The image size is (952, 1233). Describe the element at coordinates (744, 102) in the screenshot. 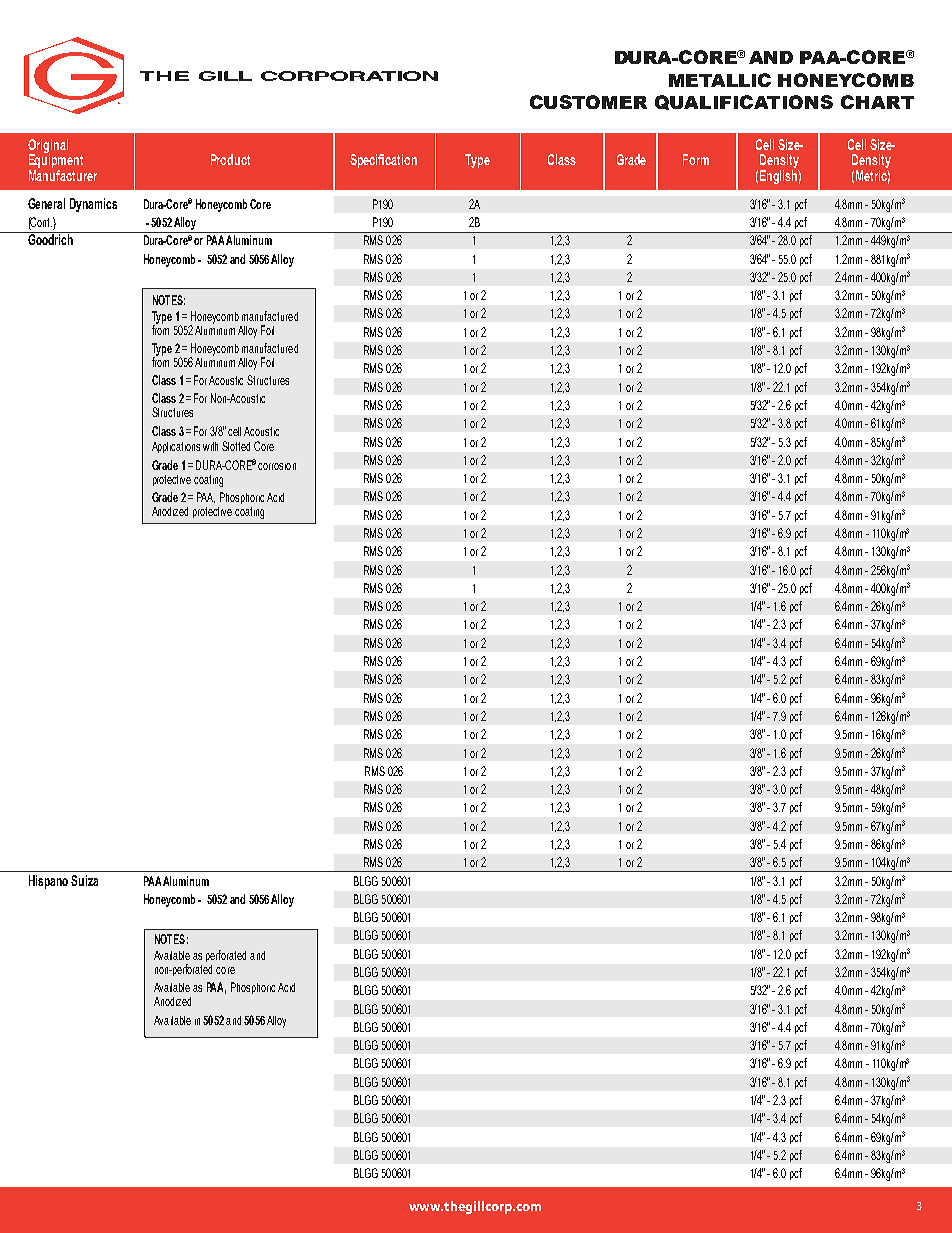

I see `QUALIFICATIONS` at that location.
